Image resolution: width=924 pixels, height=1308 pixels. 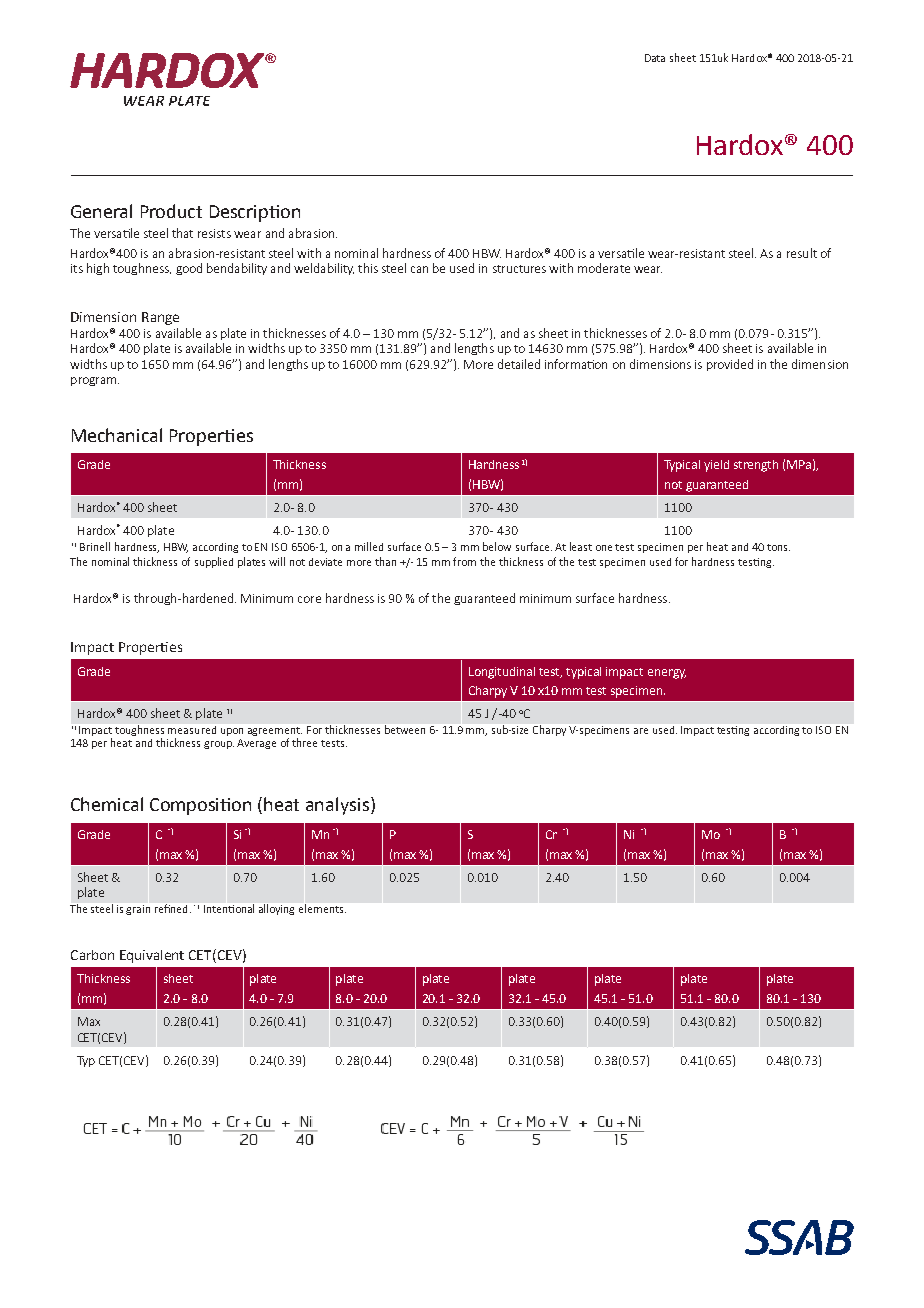 I want to click on supplied, so click(x=214, y=562).
